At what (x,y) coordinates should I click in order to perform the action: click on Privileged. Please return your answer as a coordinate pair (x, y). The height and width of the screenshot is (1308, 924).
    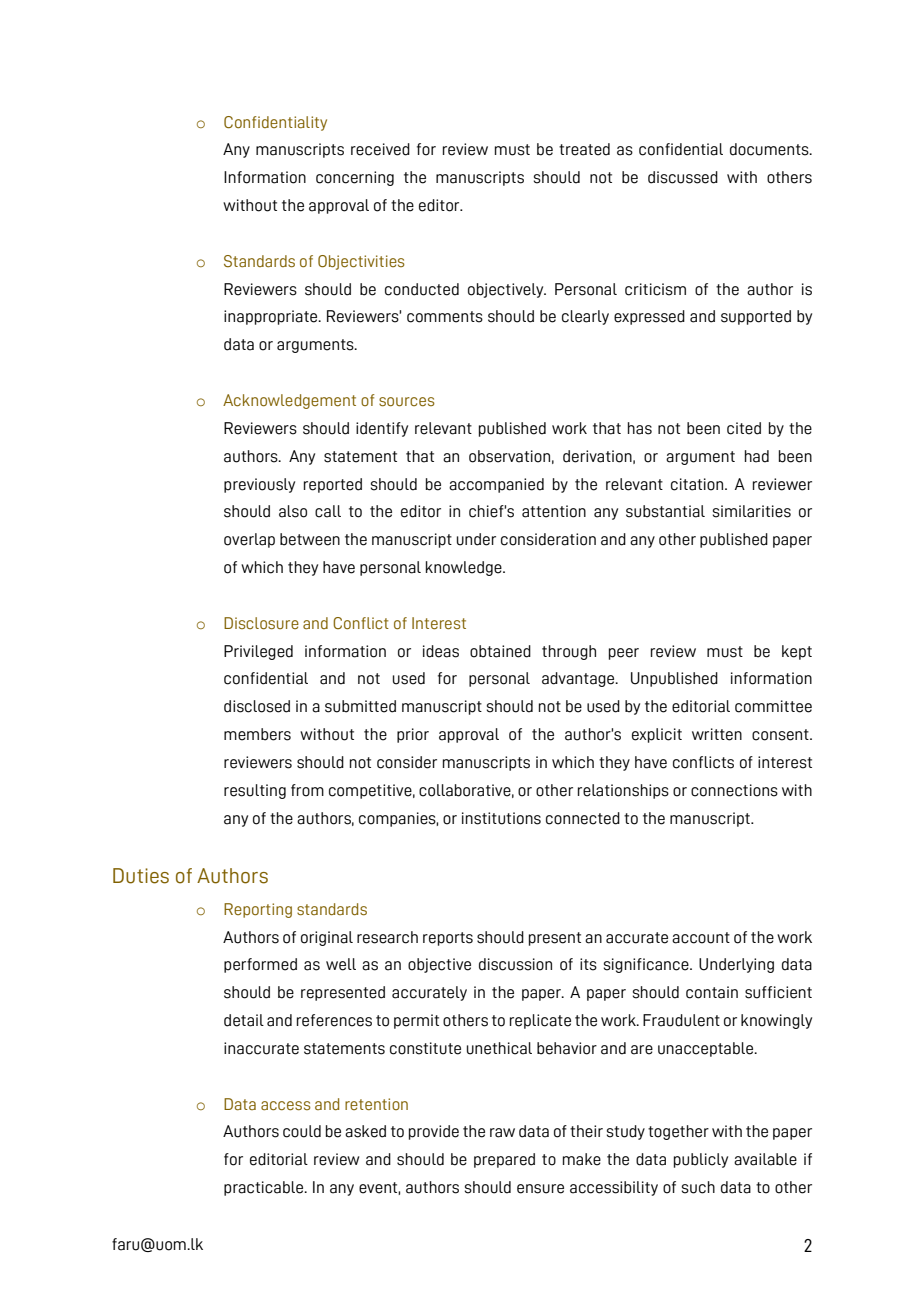
    Looking at the image, I should click on (258, 652).
